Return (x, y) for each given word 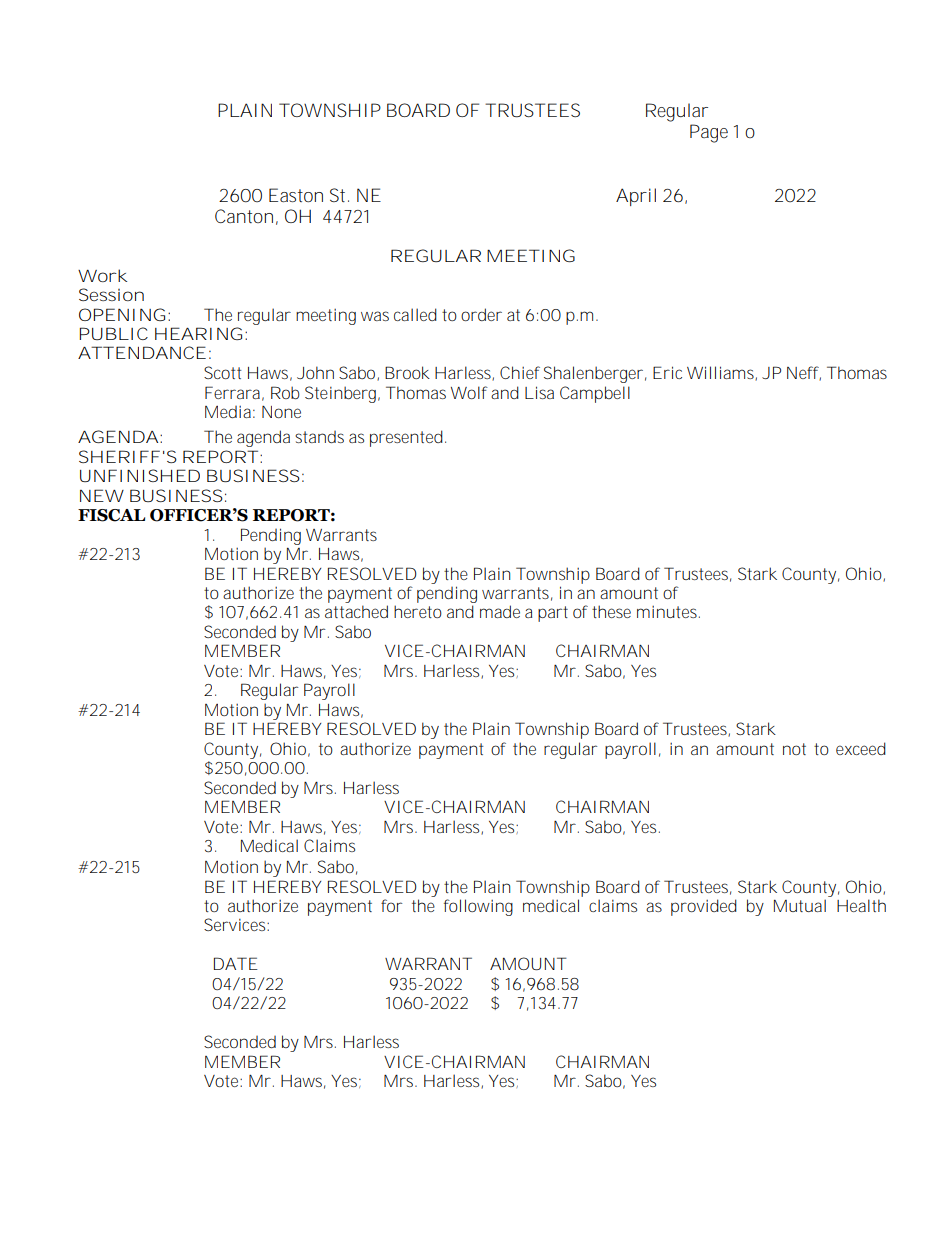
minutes (668, 612)
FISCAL (111, 515)
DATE (236, 963)
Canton (244, 216)
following (478, 907)
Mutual (800, 905)
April (636, 197)
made (500, 611)
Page (709, 133)
